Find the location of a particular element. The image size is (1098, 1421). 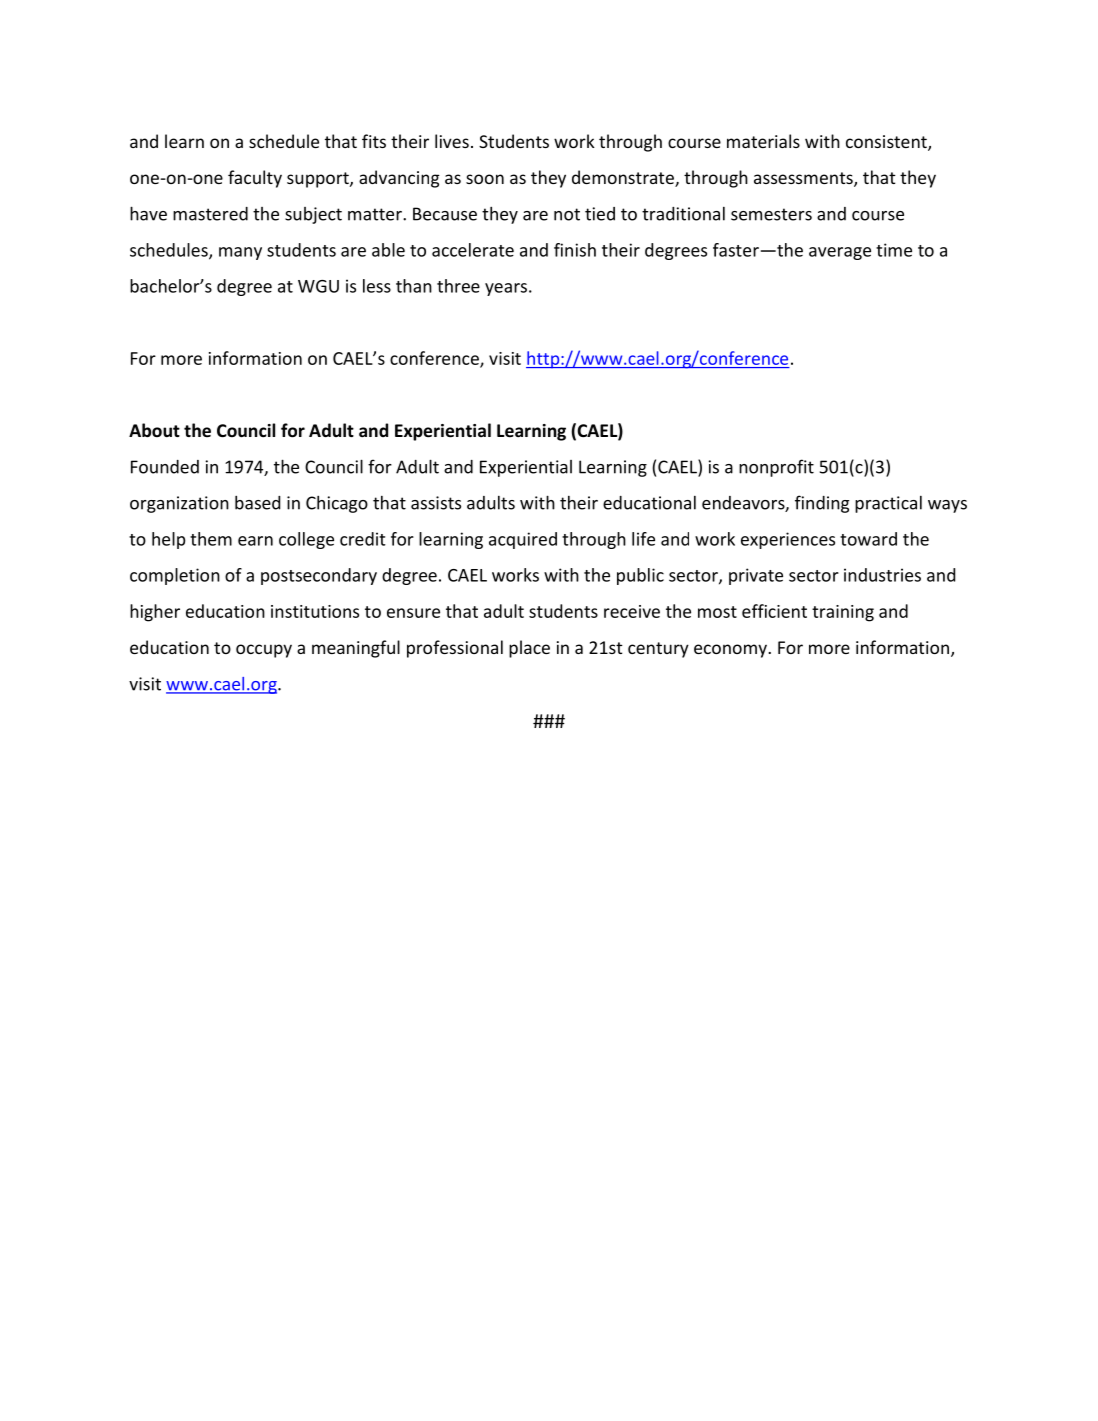

soon is located at coordinates (485, 179).
